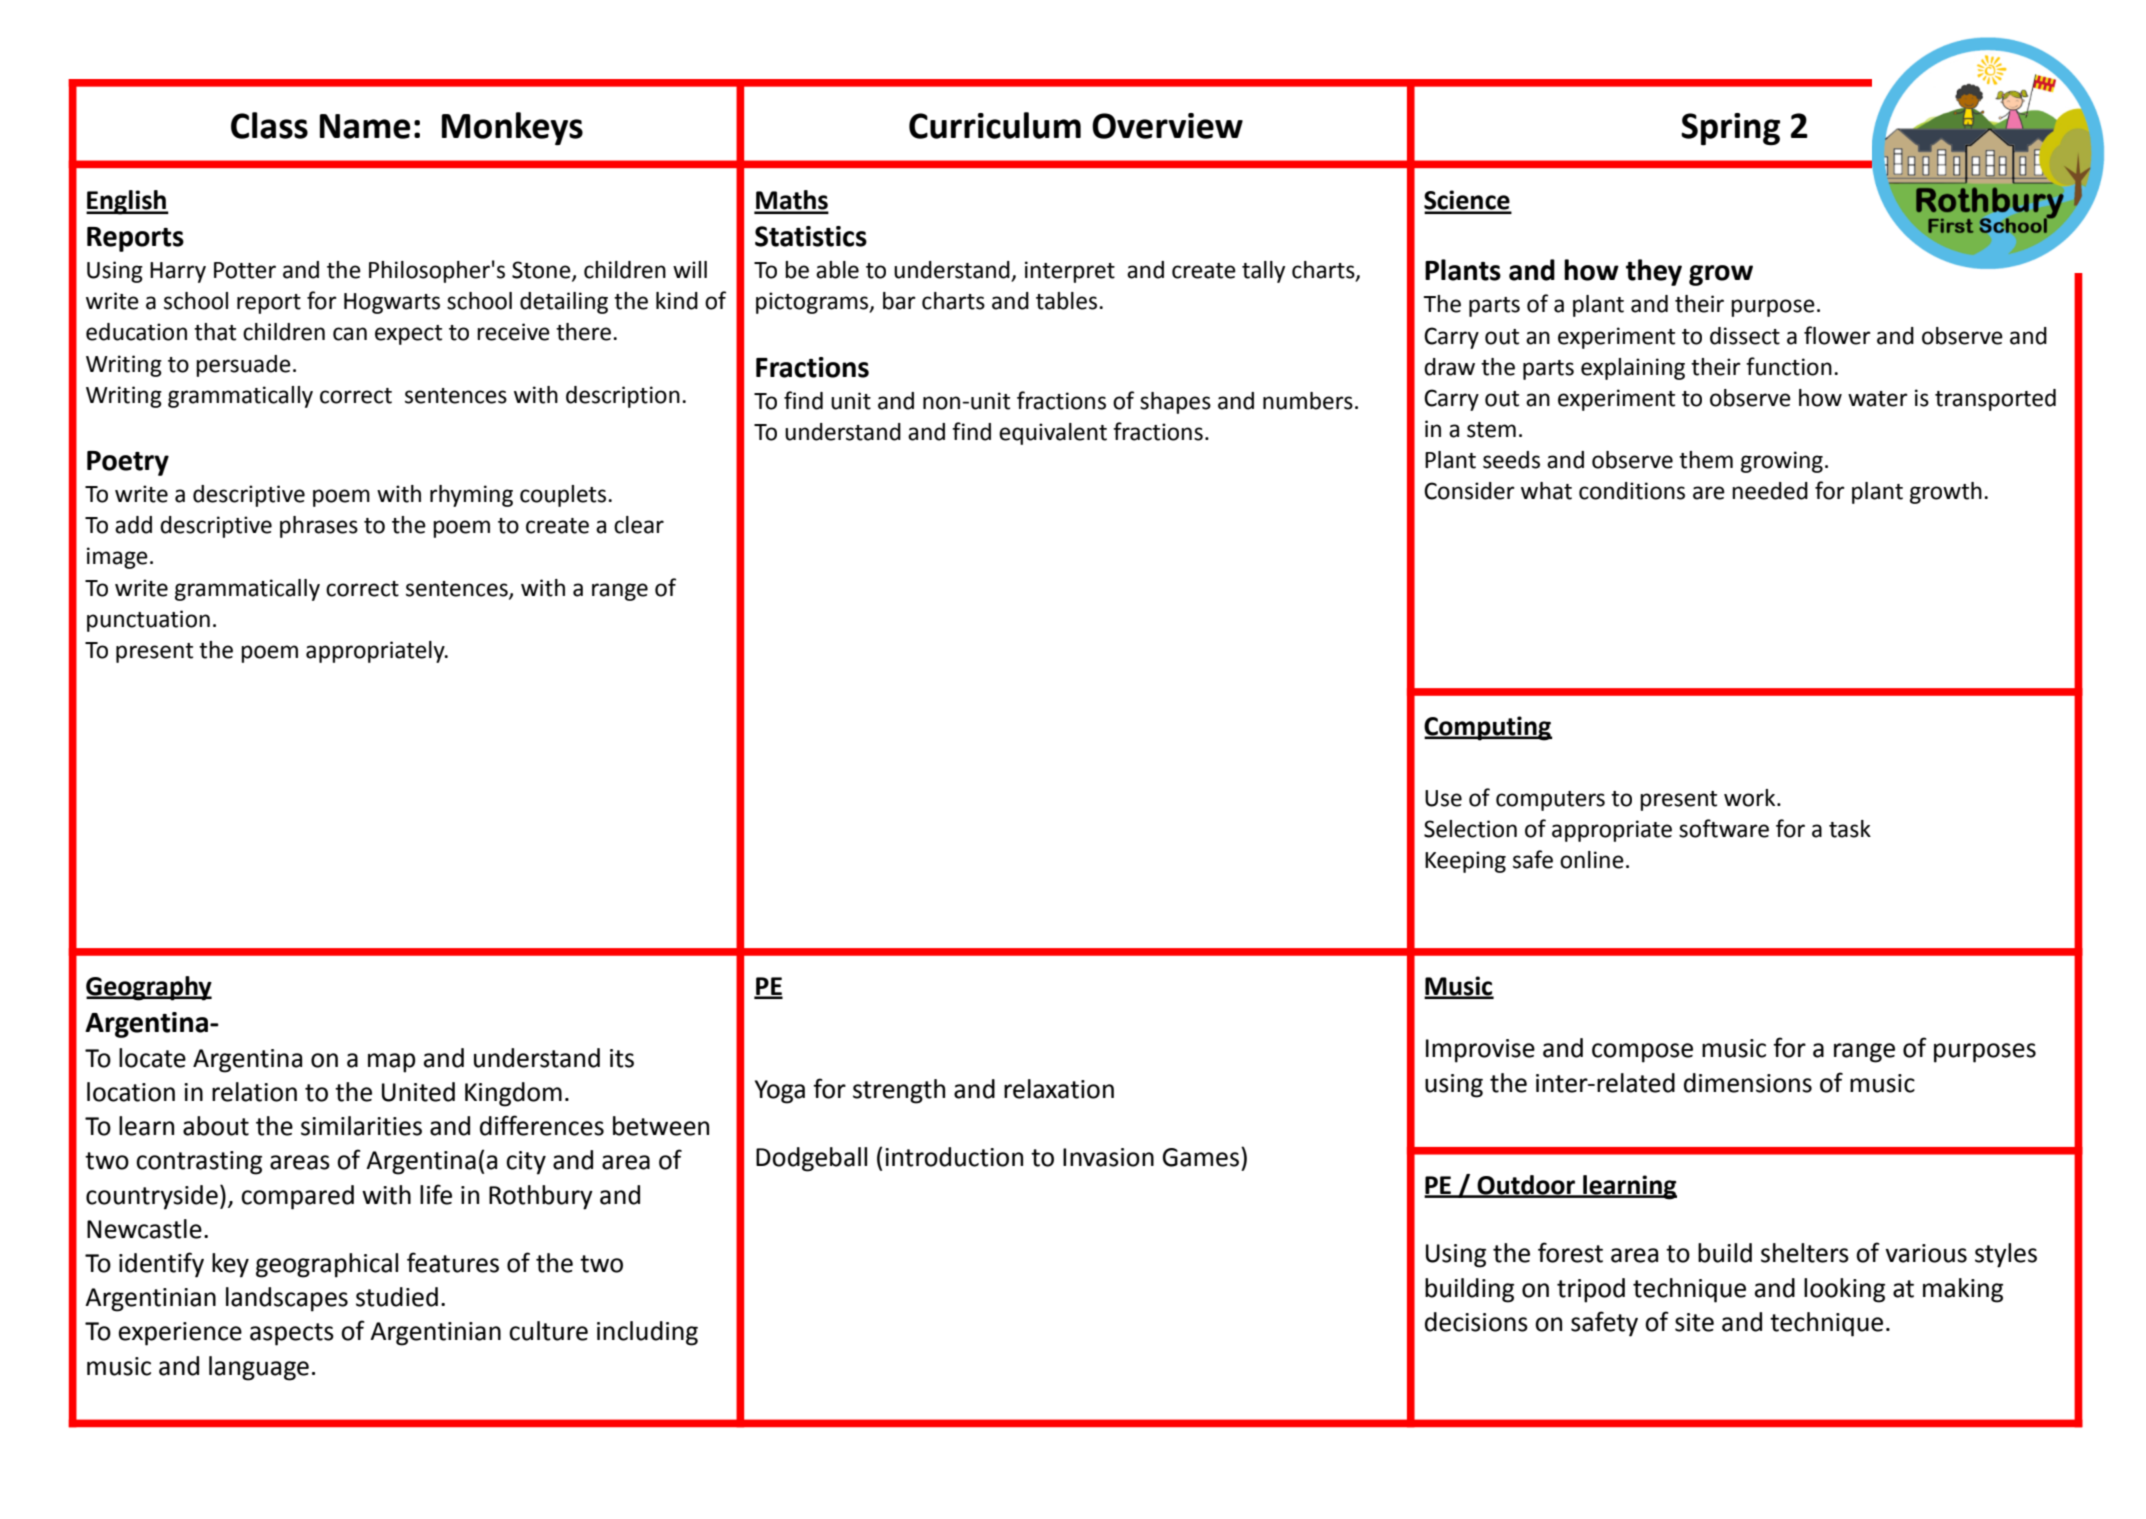  Describe the element at coordinates (1751, 798) in the document. I see `work` at that location.
